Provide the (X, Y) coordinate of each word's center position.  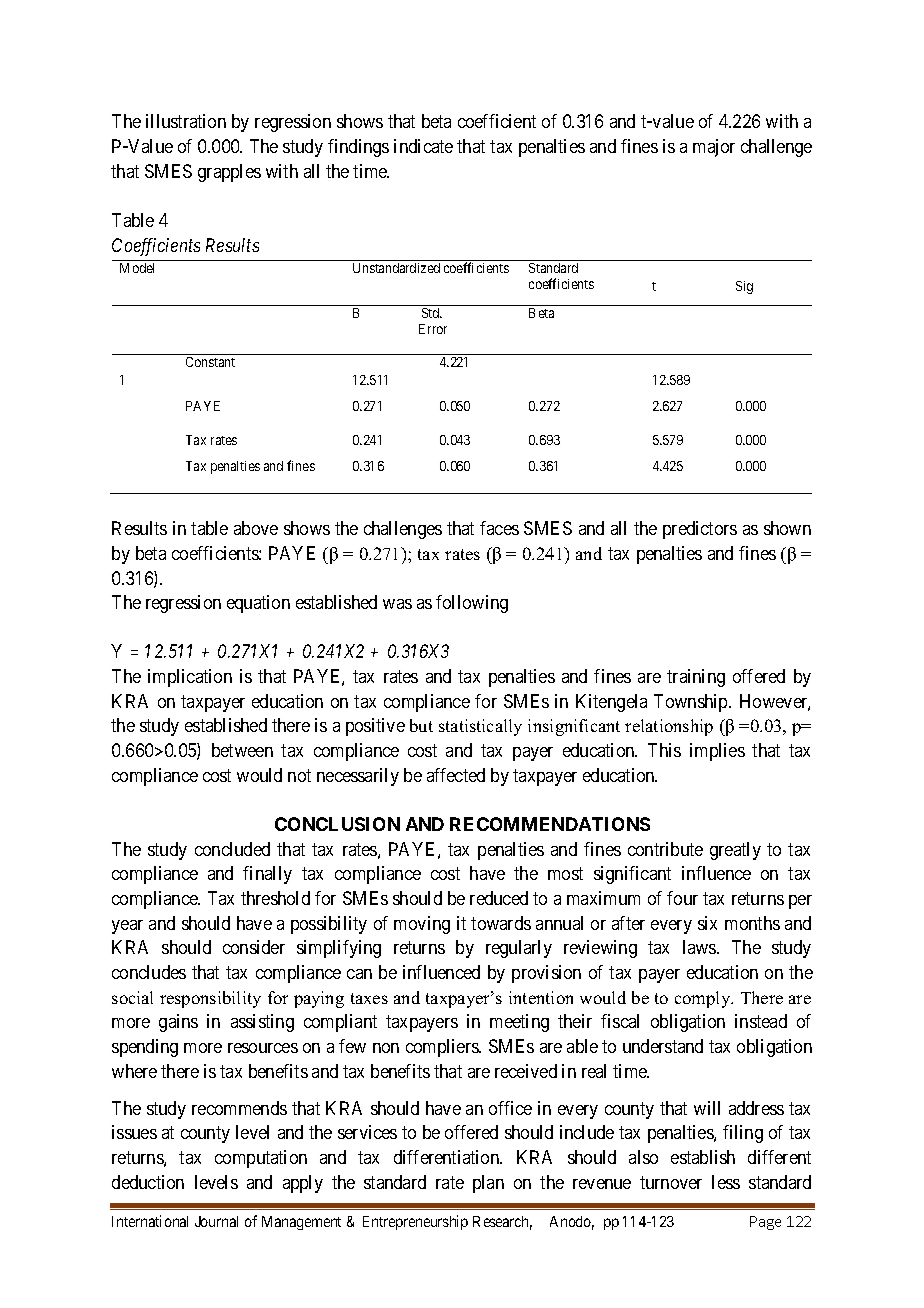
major (714, 148)
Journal (216, 1221)
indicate (423, 146)
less (726, 1182)
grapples (229, 173)
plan (488, 1184)
